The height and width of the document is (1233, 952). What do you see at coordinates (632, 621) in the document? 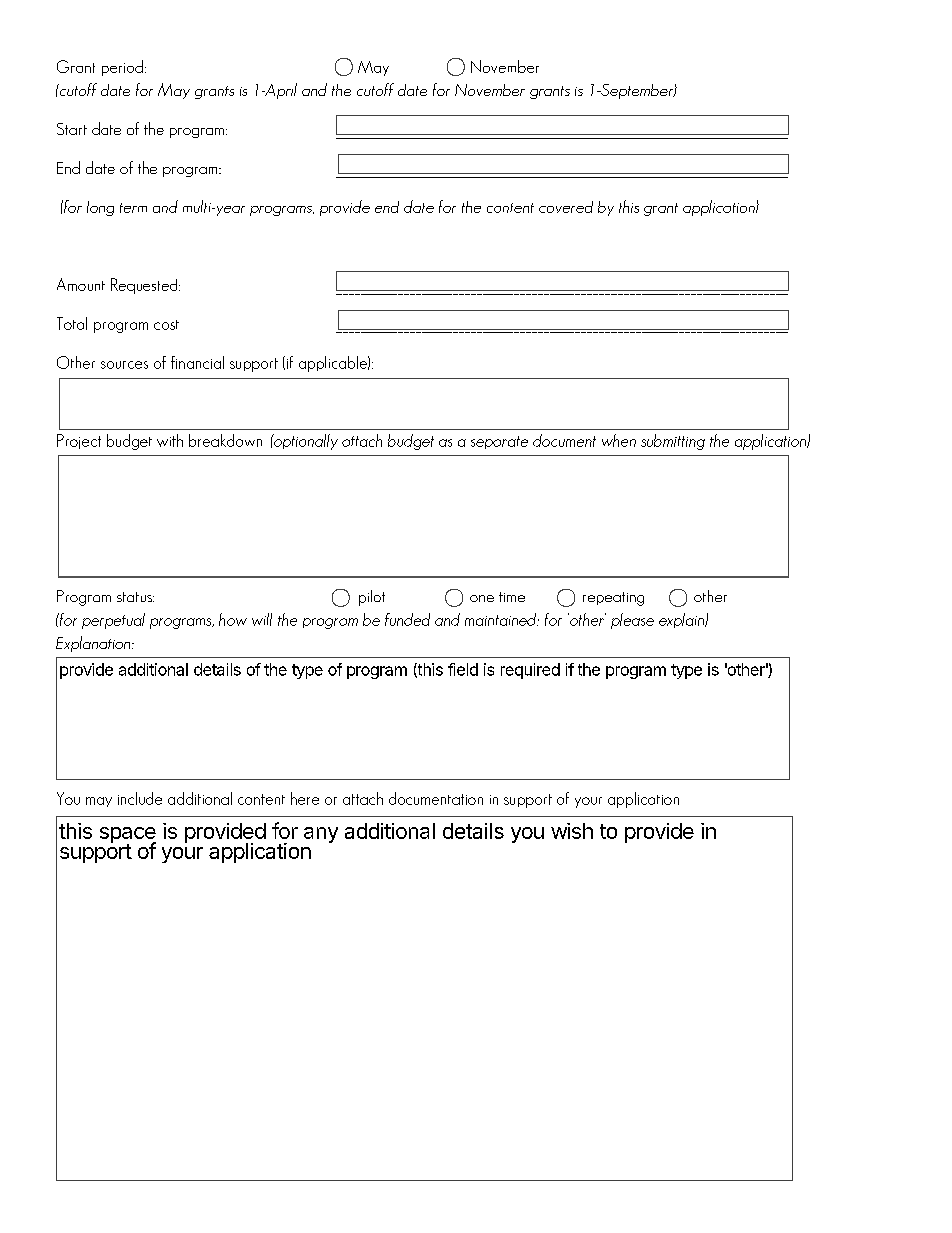
I see `please` at bounding box center [632, 621].
